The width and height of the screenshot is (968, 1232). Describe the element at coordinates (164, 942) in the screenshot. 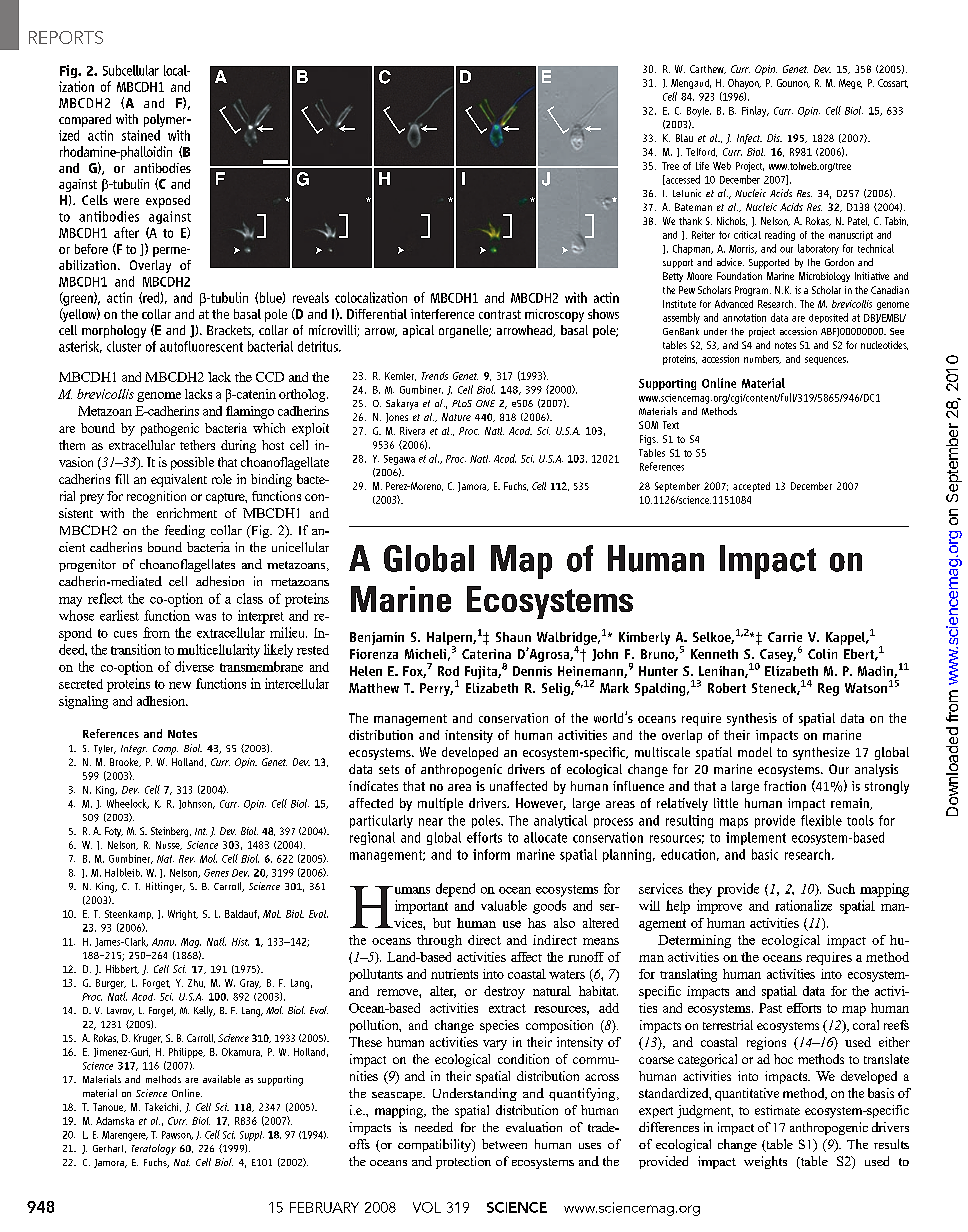

I see `Annu` at that location.
